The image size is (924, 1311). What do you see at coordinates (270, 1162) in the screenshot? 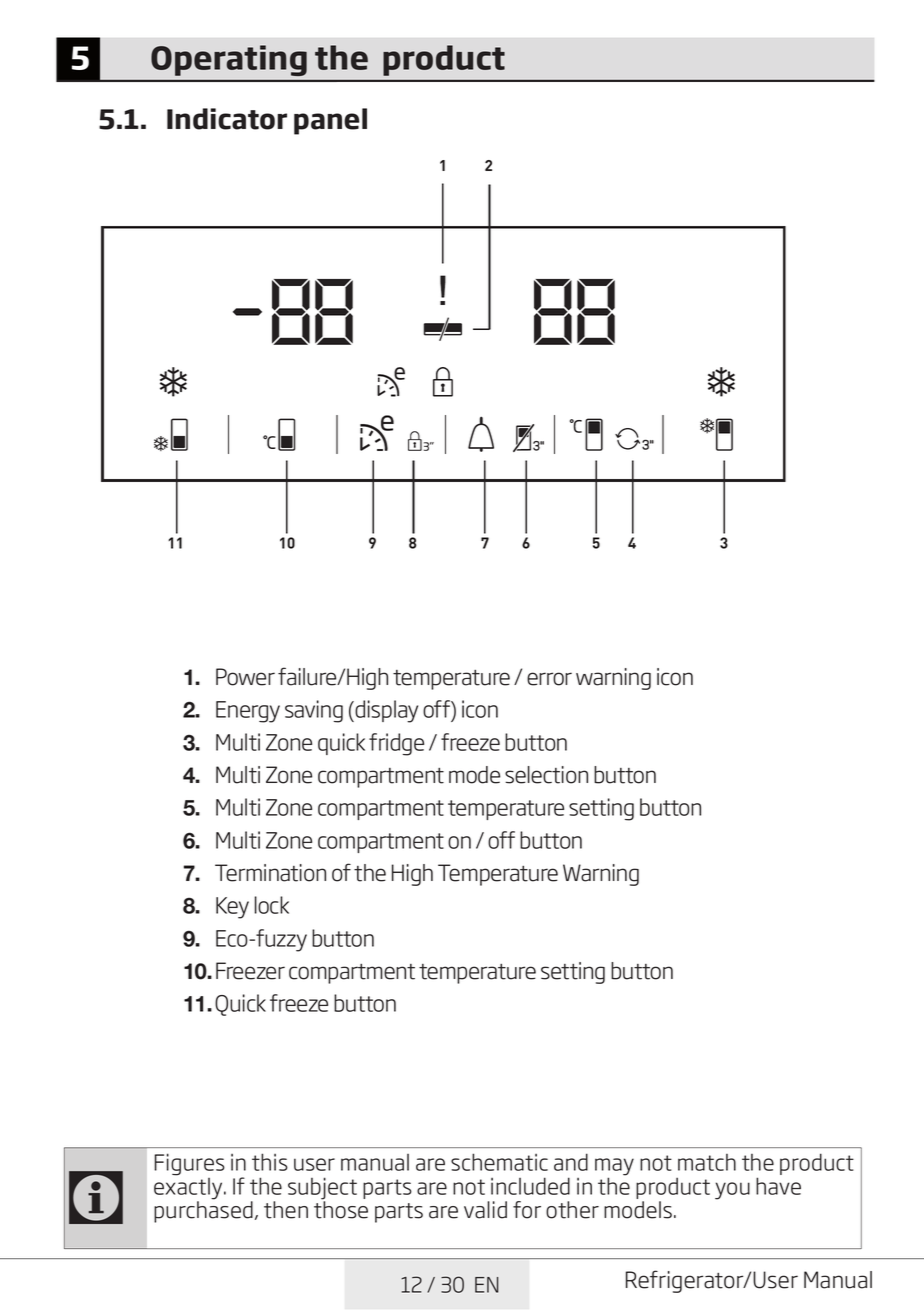
I see `this` at bounding box center [270, 1162].
